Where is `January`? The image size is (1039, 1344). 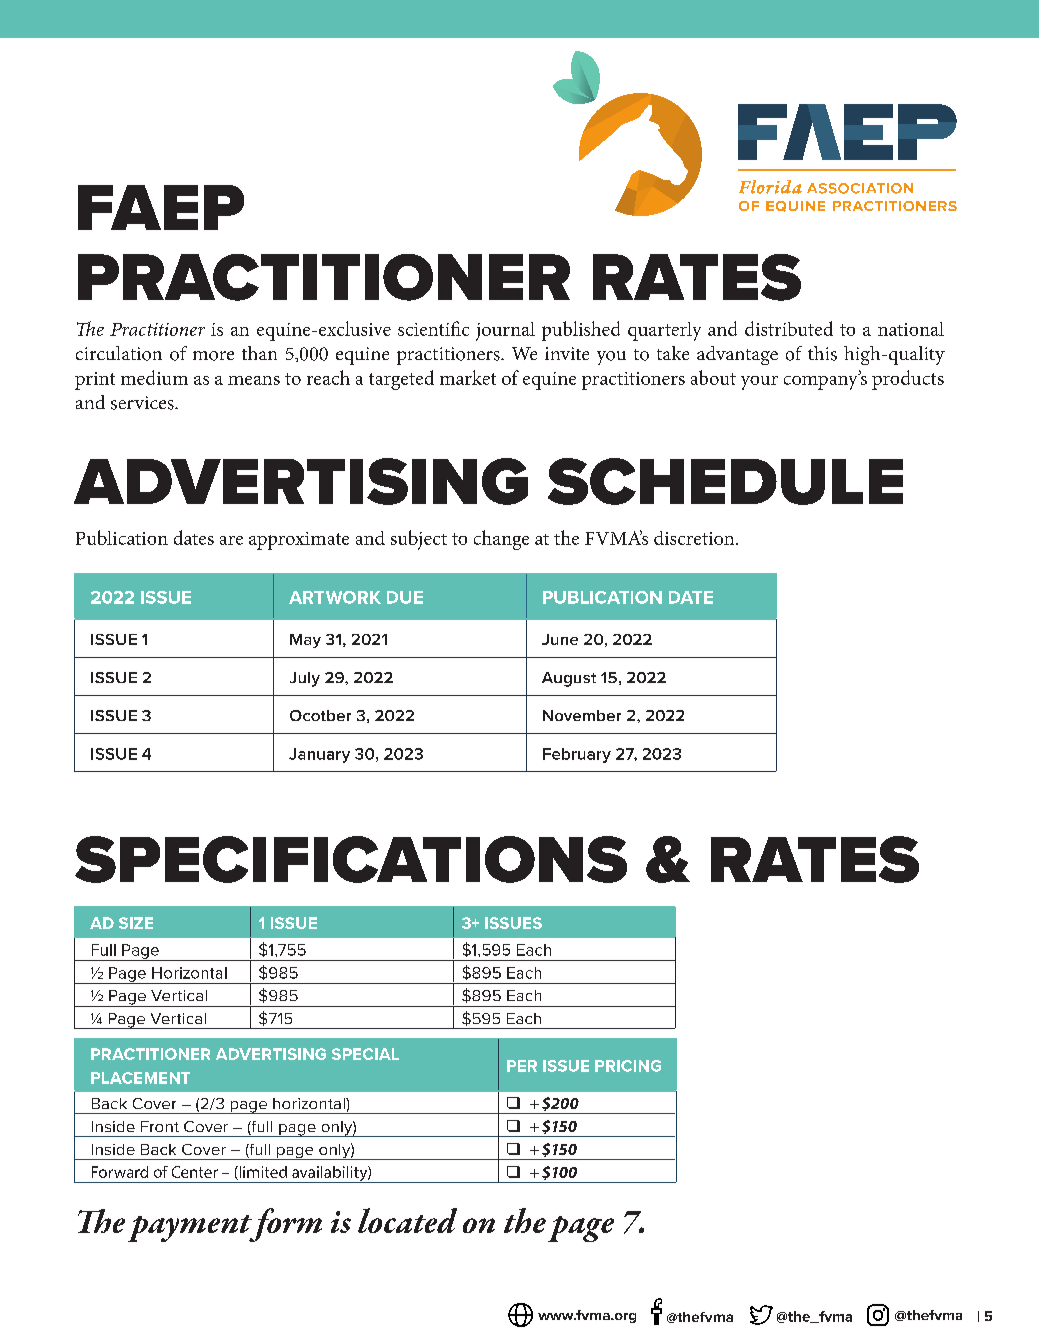 January is located at coordinates (319, 755).
